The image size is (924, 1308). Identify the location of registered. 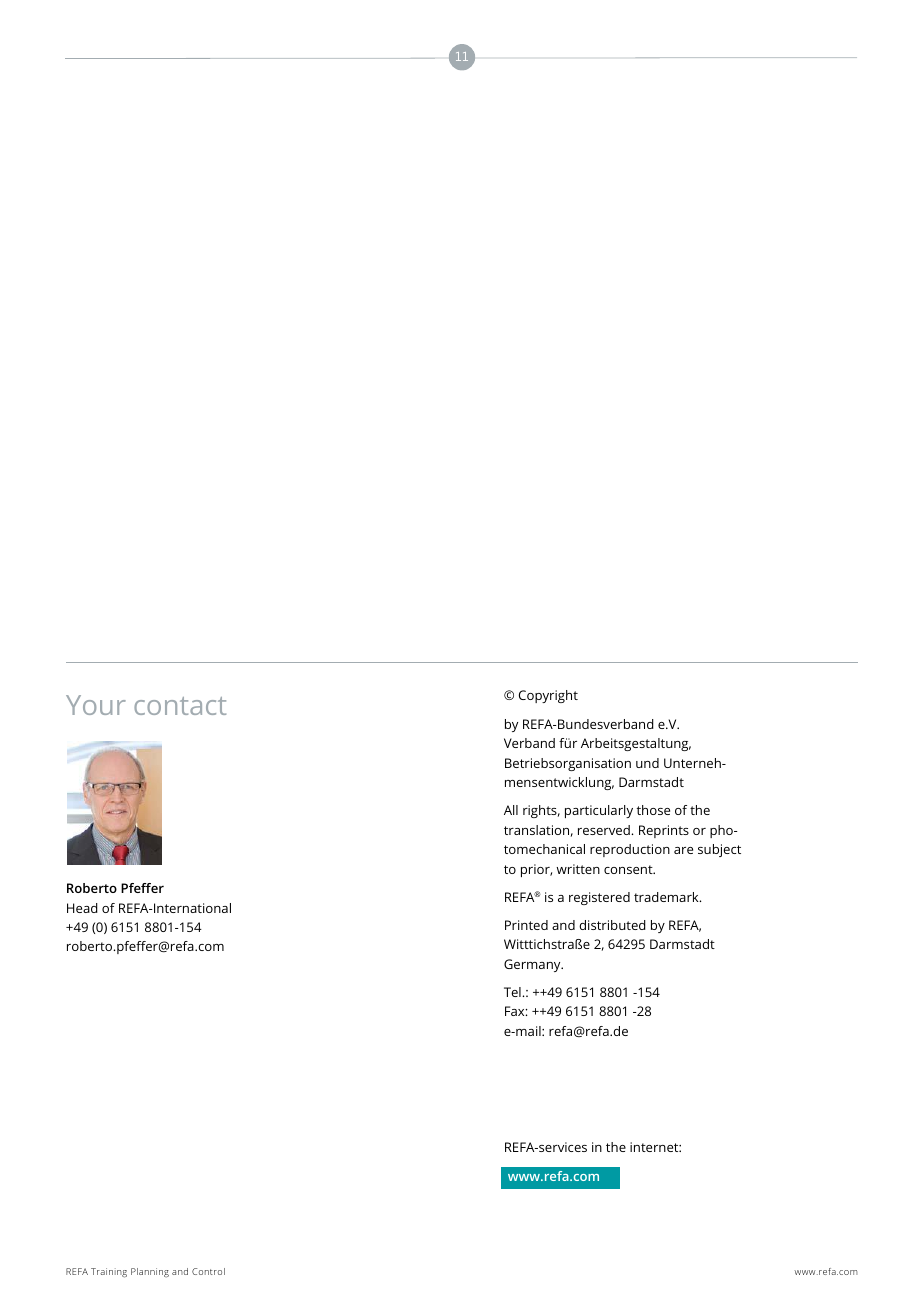
(599, 898).
